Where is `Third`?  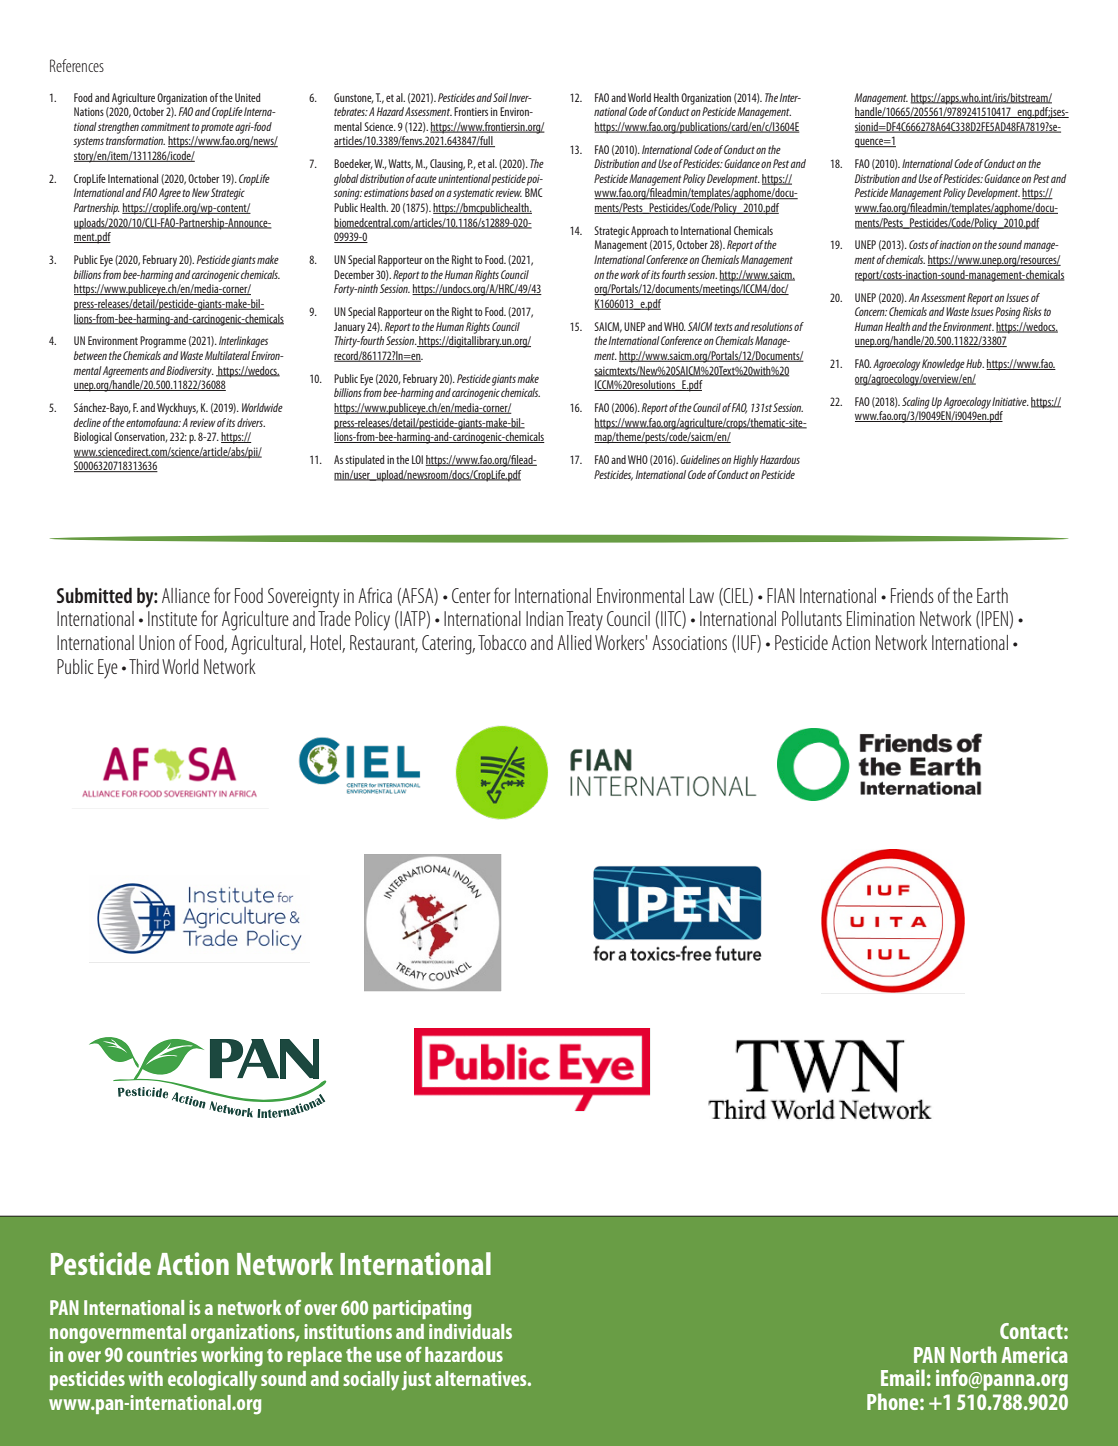
Third is located at coordinates (144, 666).
